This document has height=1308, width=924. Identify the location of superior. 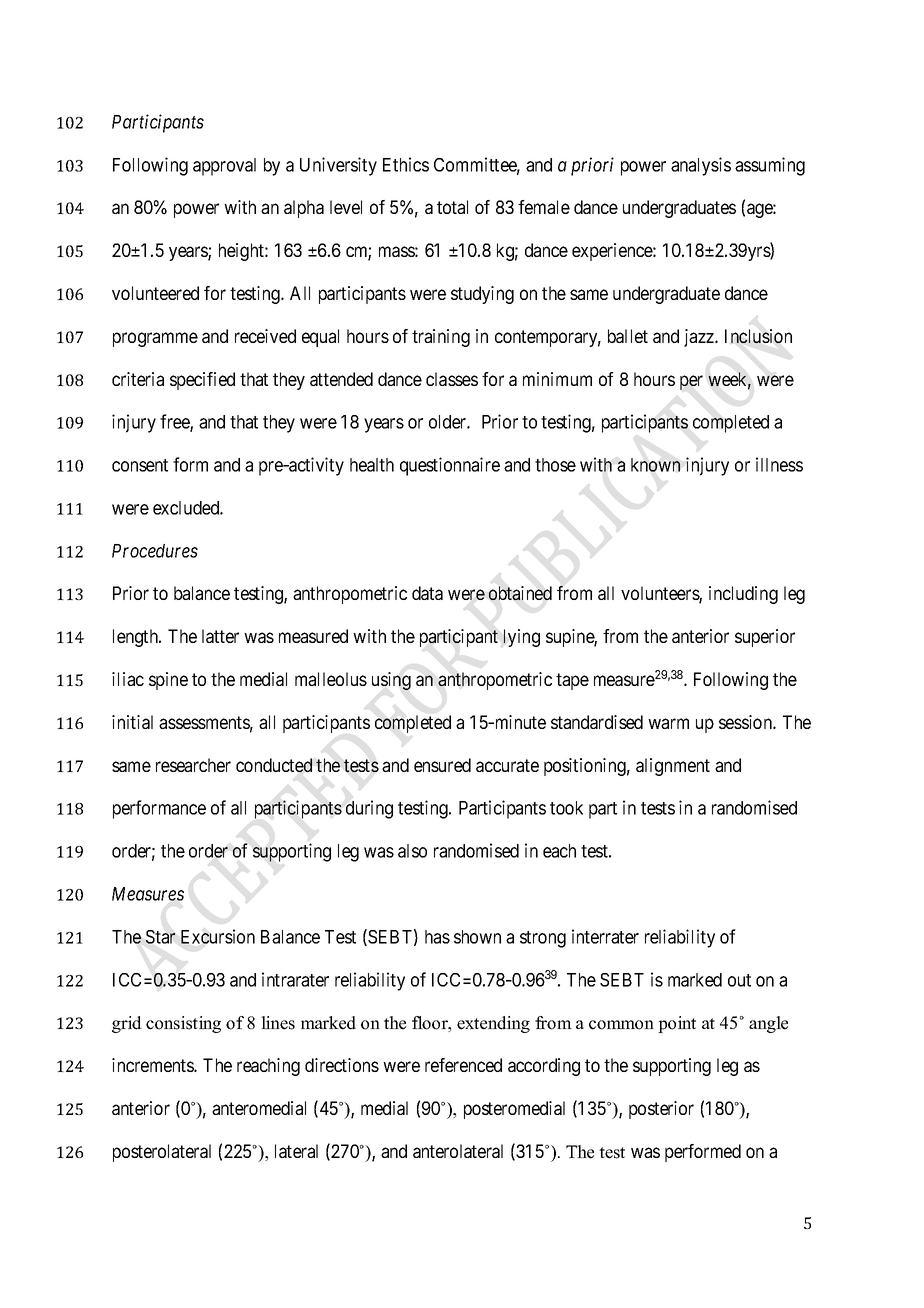
(765, 638).
